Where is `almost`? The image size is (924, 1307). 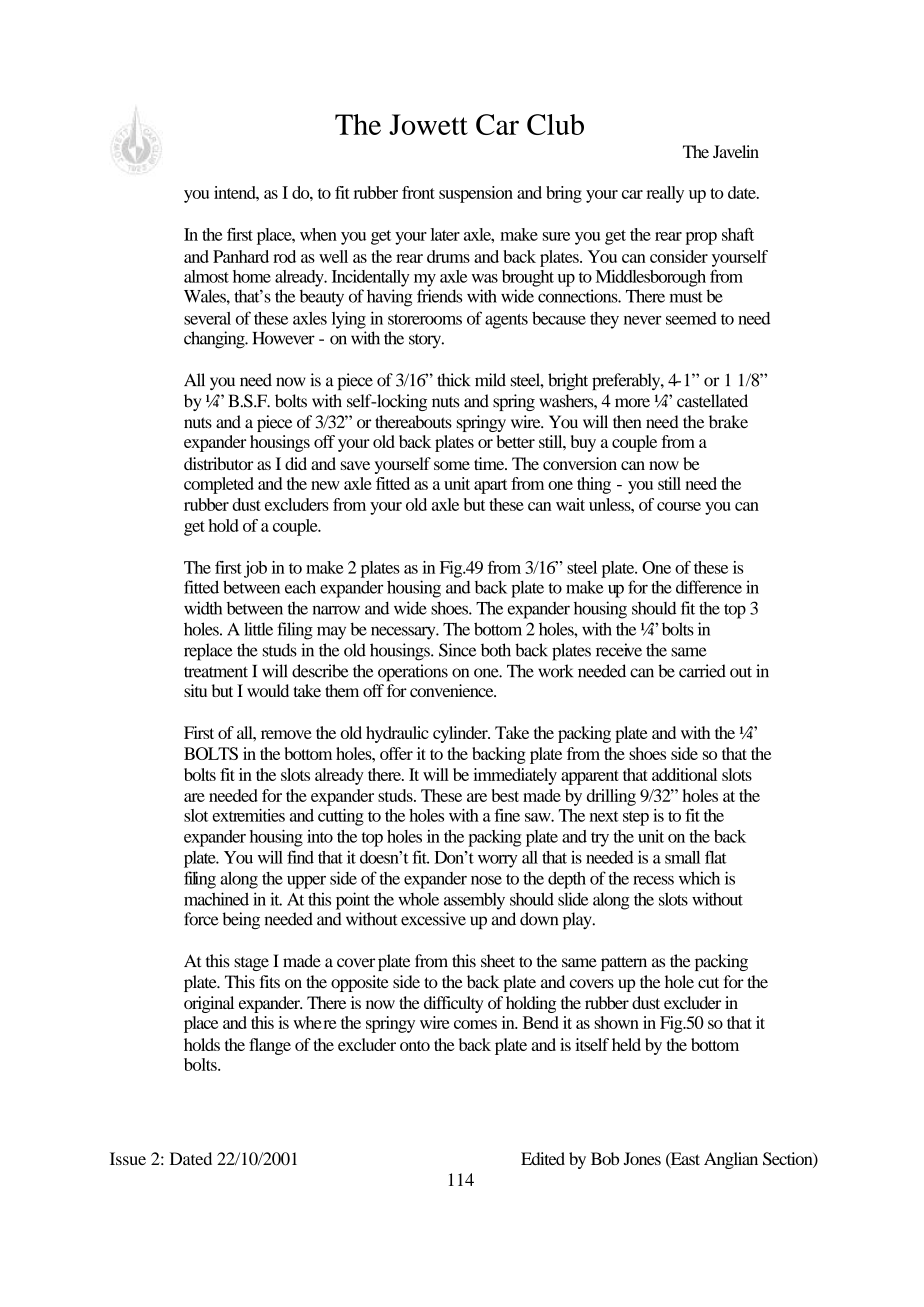 almost is located at coordinates (206, 276).
